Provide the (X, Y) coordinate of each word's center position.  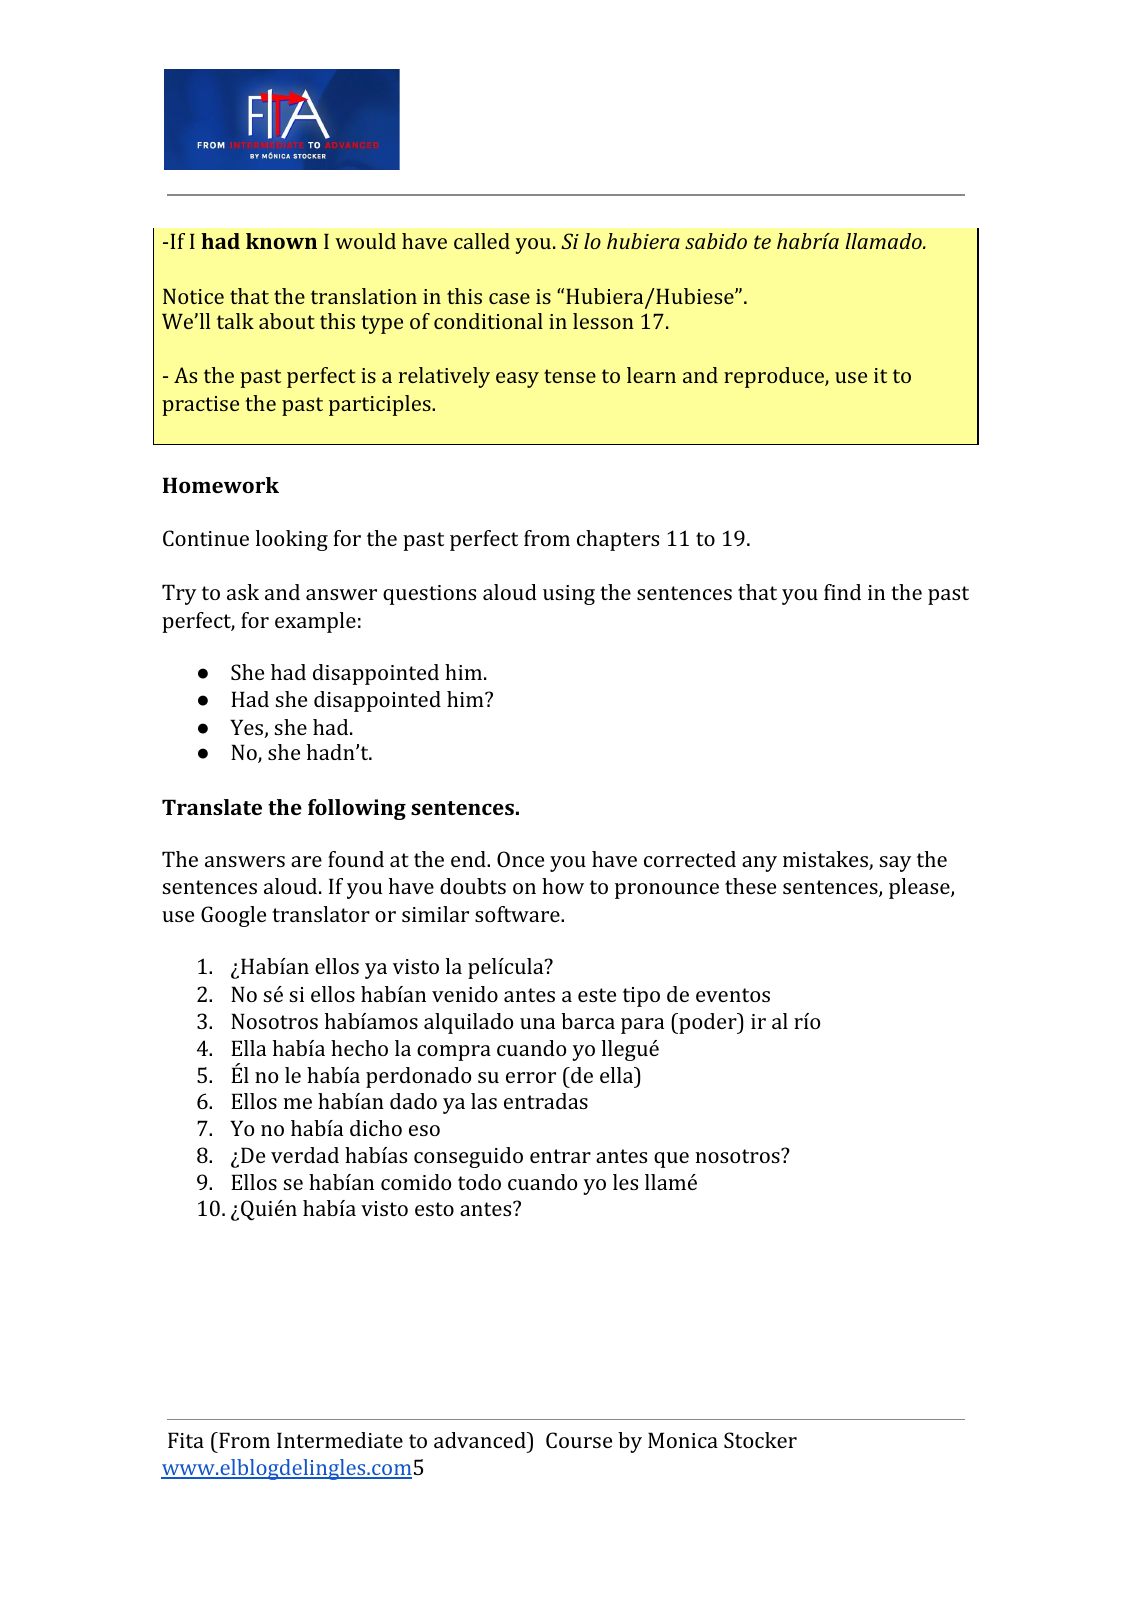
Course (579, 1440)
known (281, 241)
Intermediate (340, 1440)
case (509, 298)
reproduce (775, 377)
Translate (212, 807)
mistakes (826, 860)
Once (520, 859)
